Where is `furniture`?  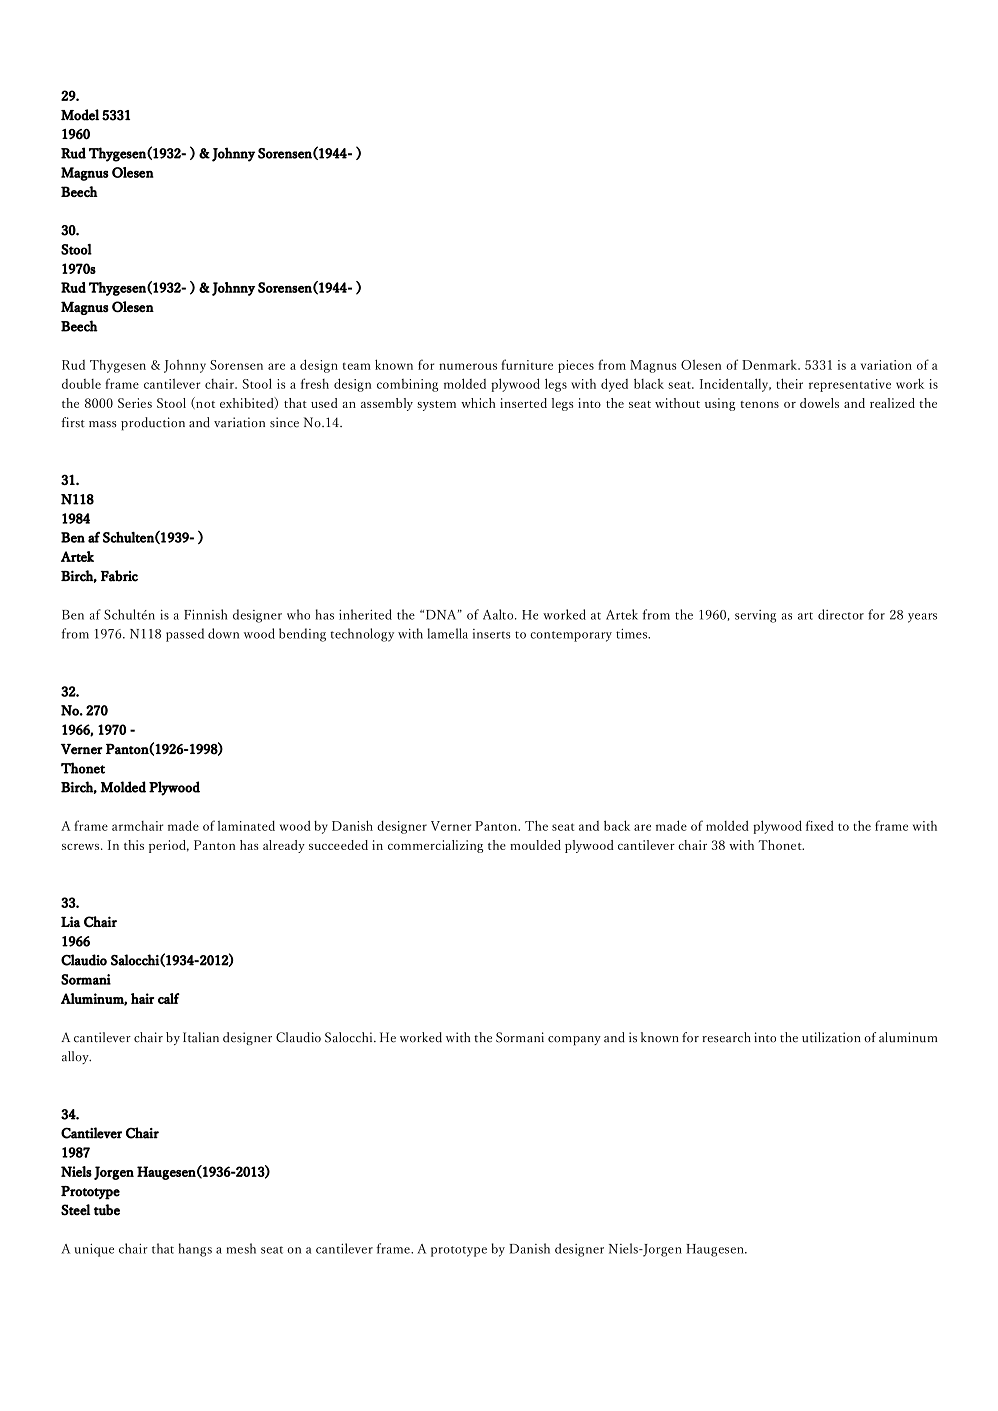
furniture is located at coordinates (527, 364).
